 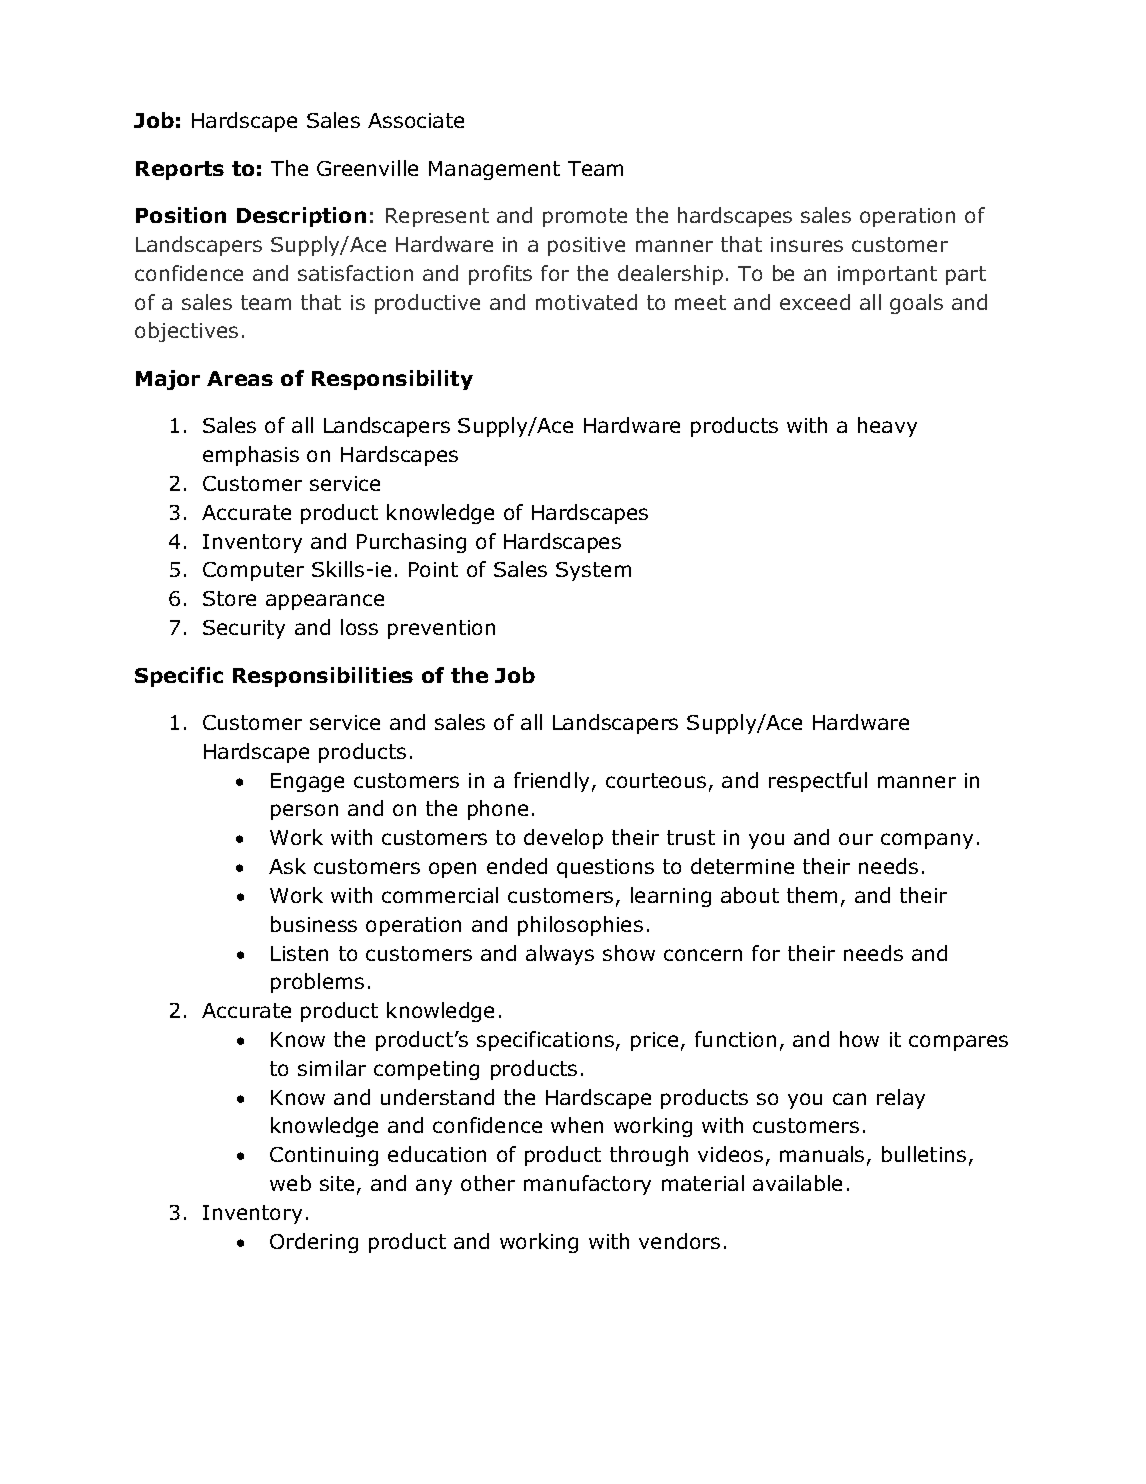 I want to click on insures, so click(x=807, y=244).
